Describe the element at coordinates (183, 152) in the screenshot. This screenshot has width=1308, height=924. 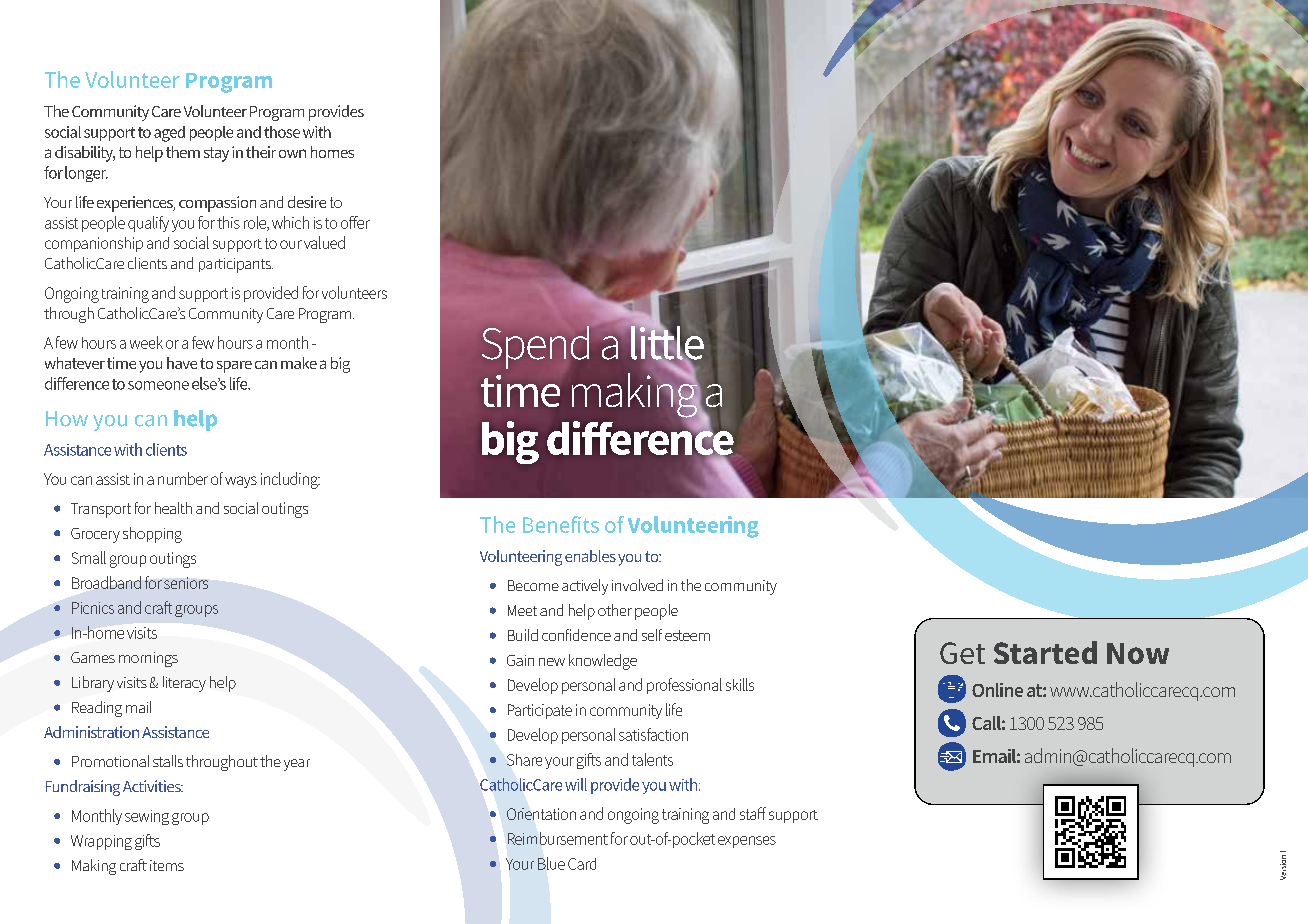
I see `them` at that location.
